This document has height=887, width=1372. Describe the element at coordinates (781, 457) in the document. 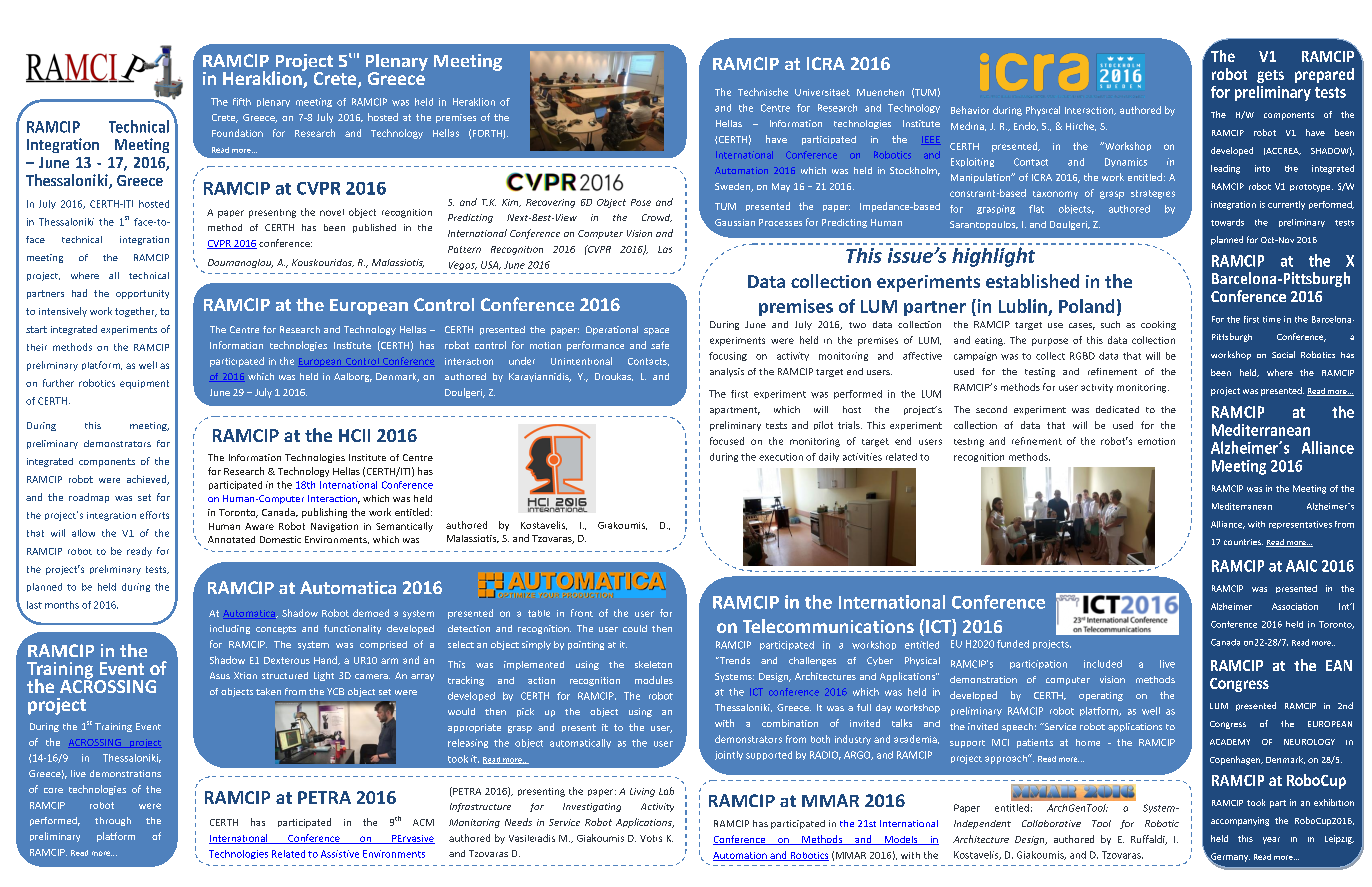

I see `execution` at that location.
